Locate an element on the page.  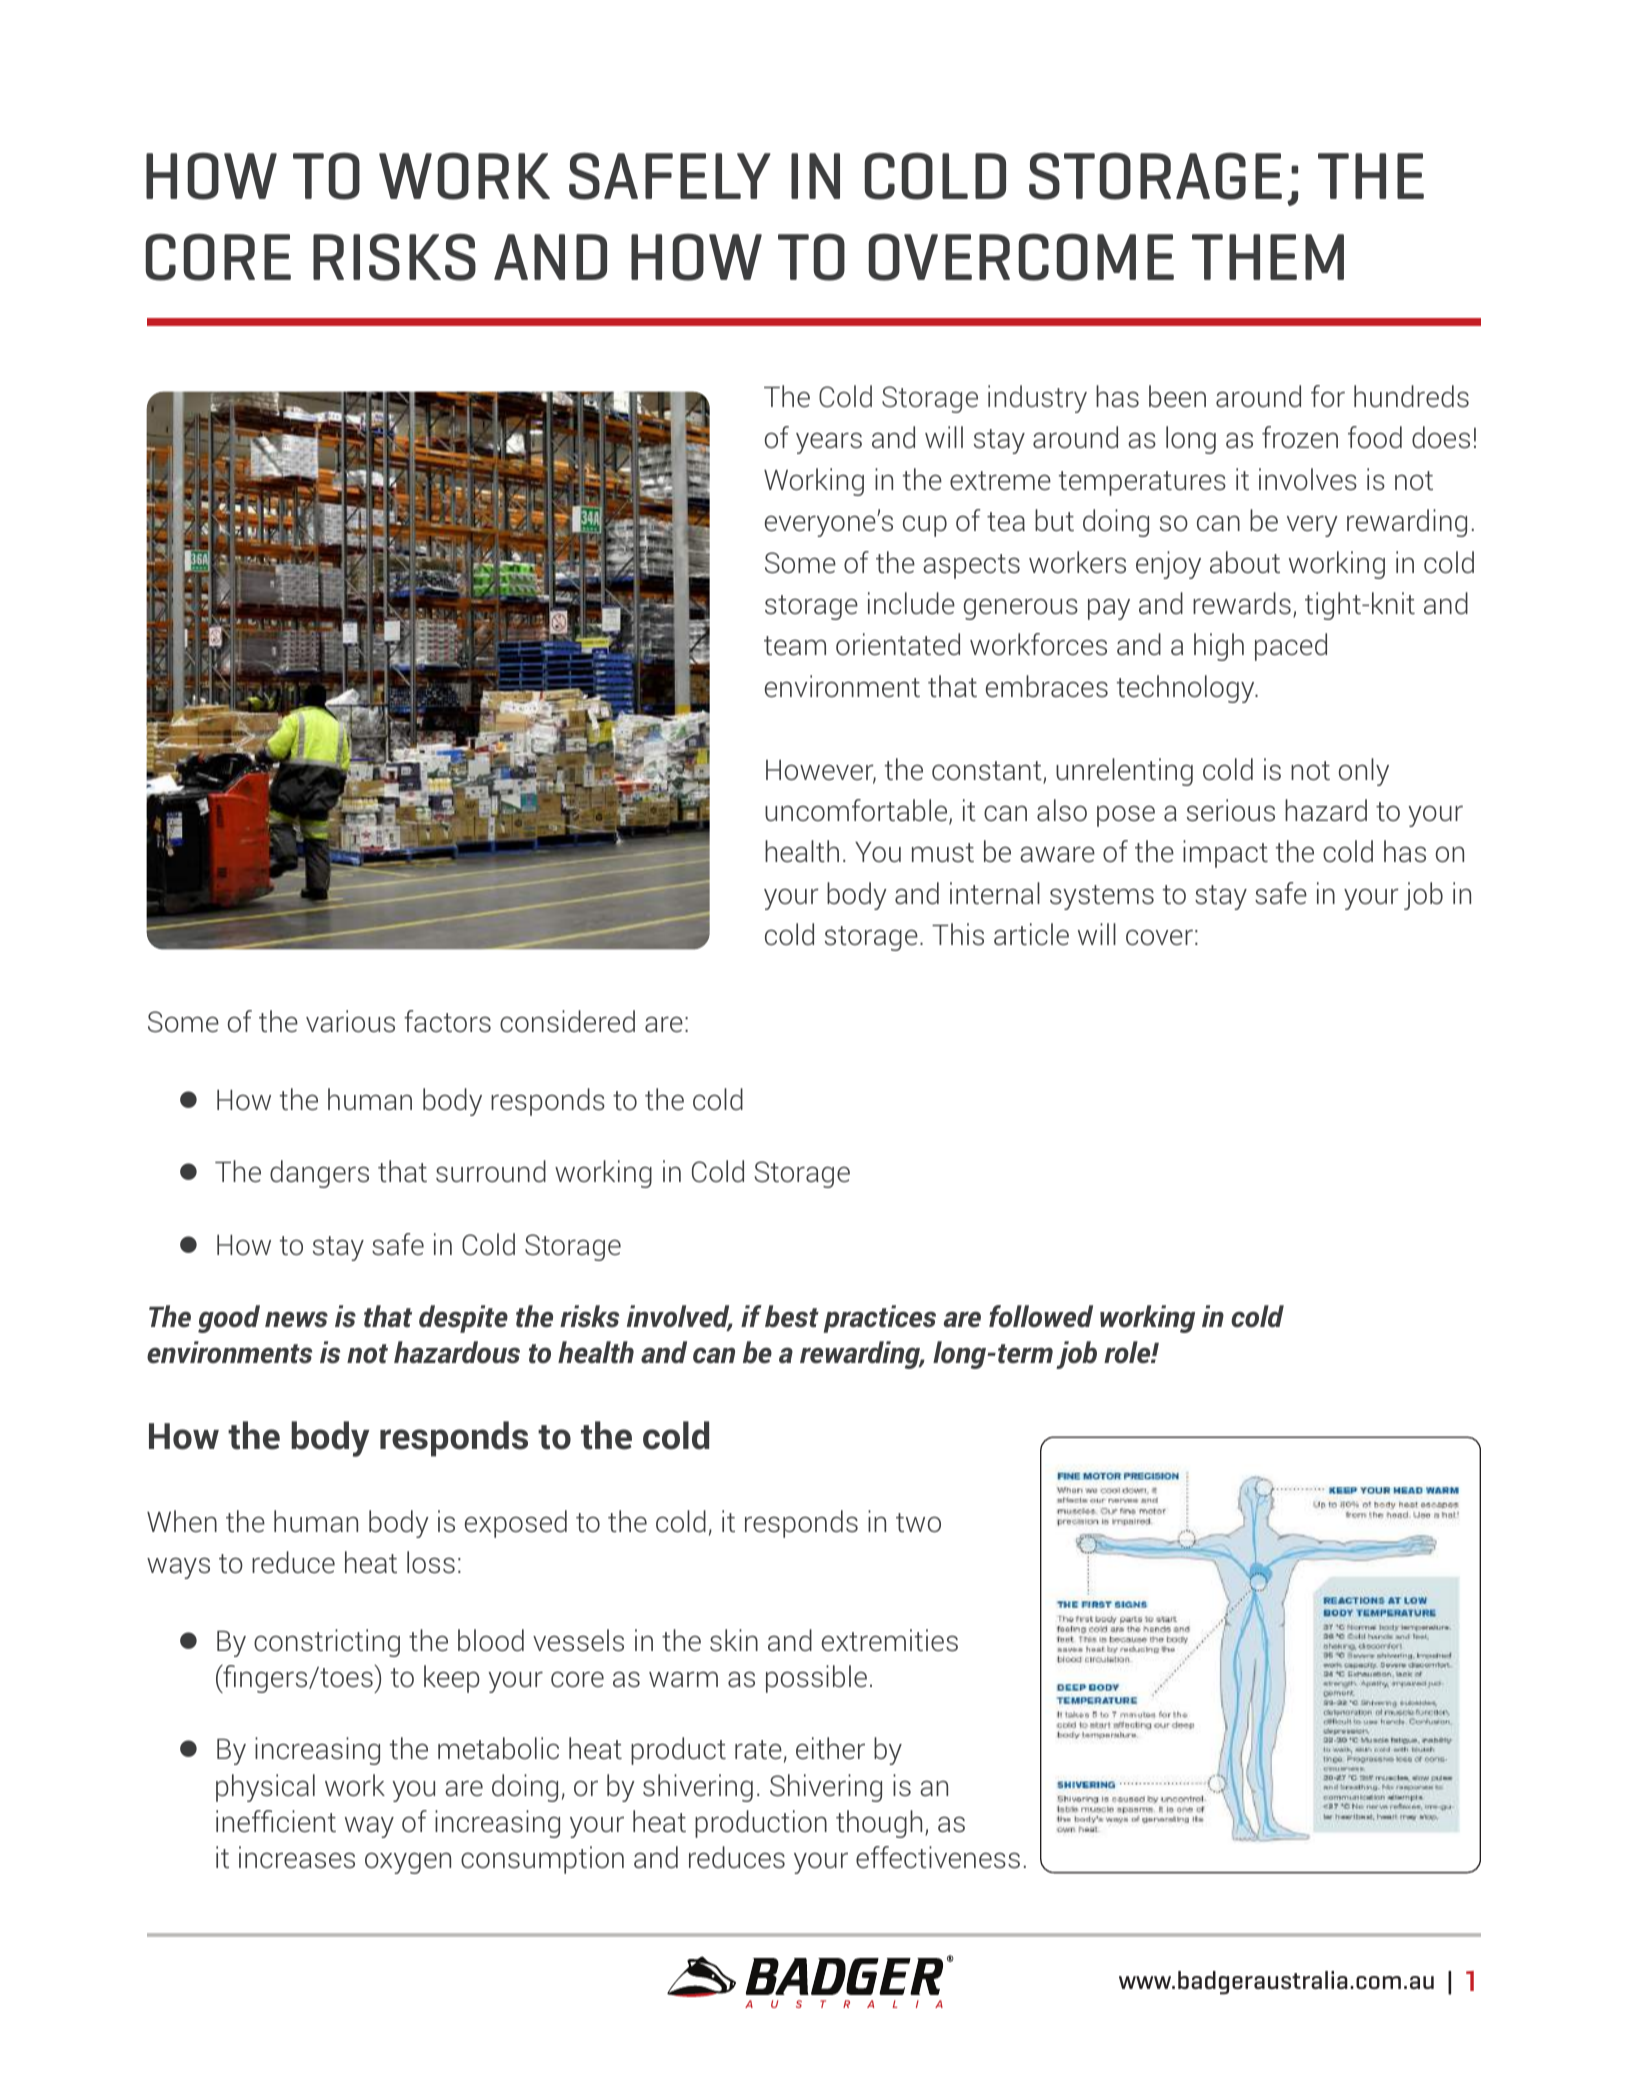
team is located at coordinates (795, 646).
